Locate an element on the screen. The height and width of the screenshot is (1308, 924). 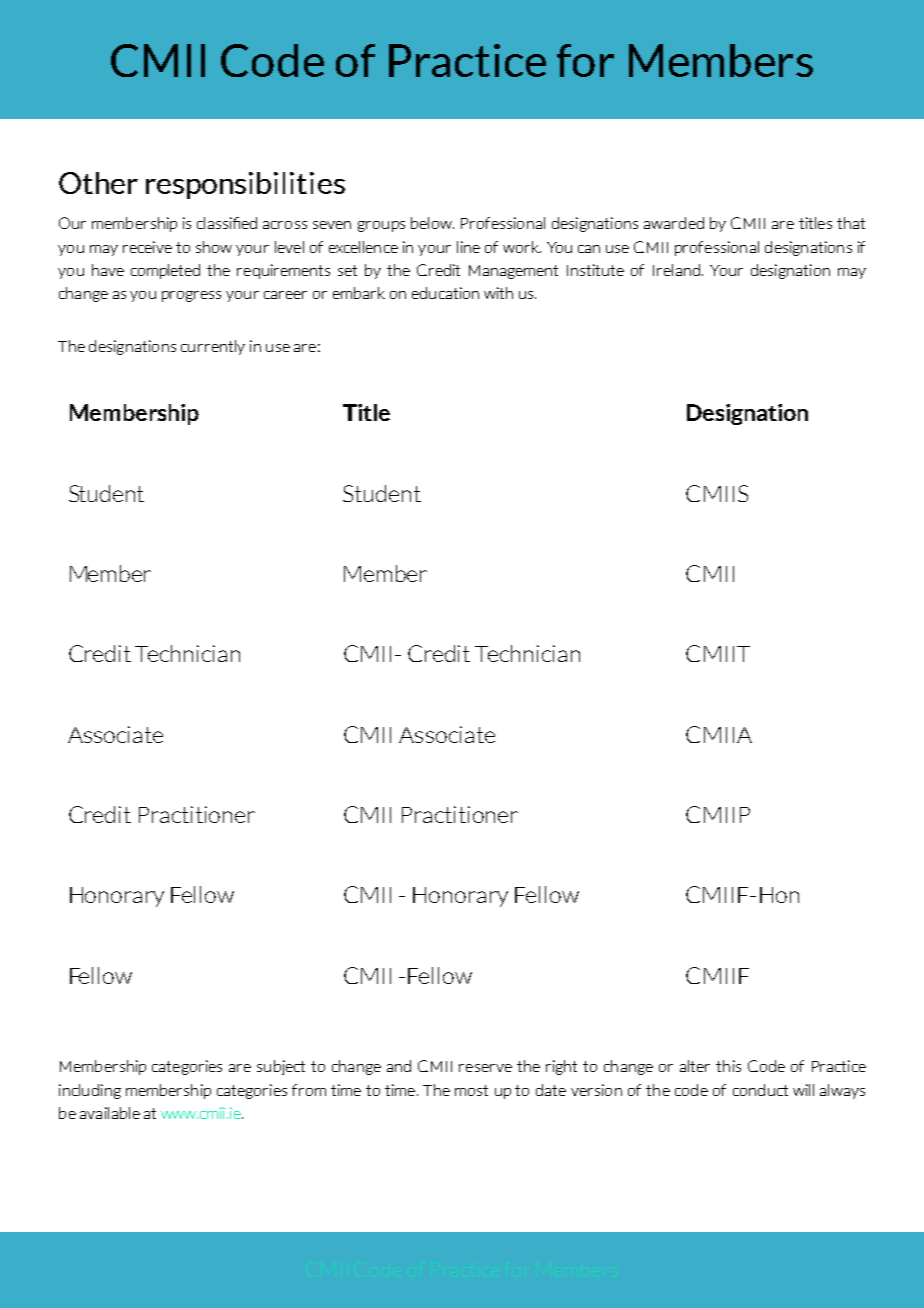
awarded is located at coordinates (674, 223).
